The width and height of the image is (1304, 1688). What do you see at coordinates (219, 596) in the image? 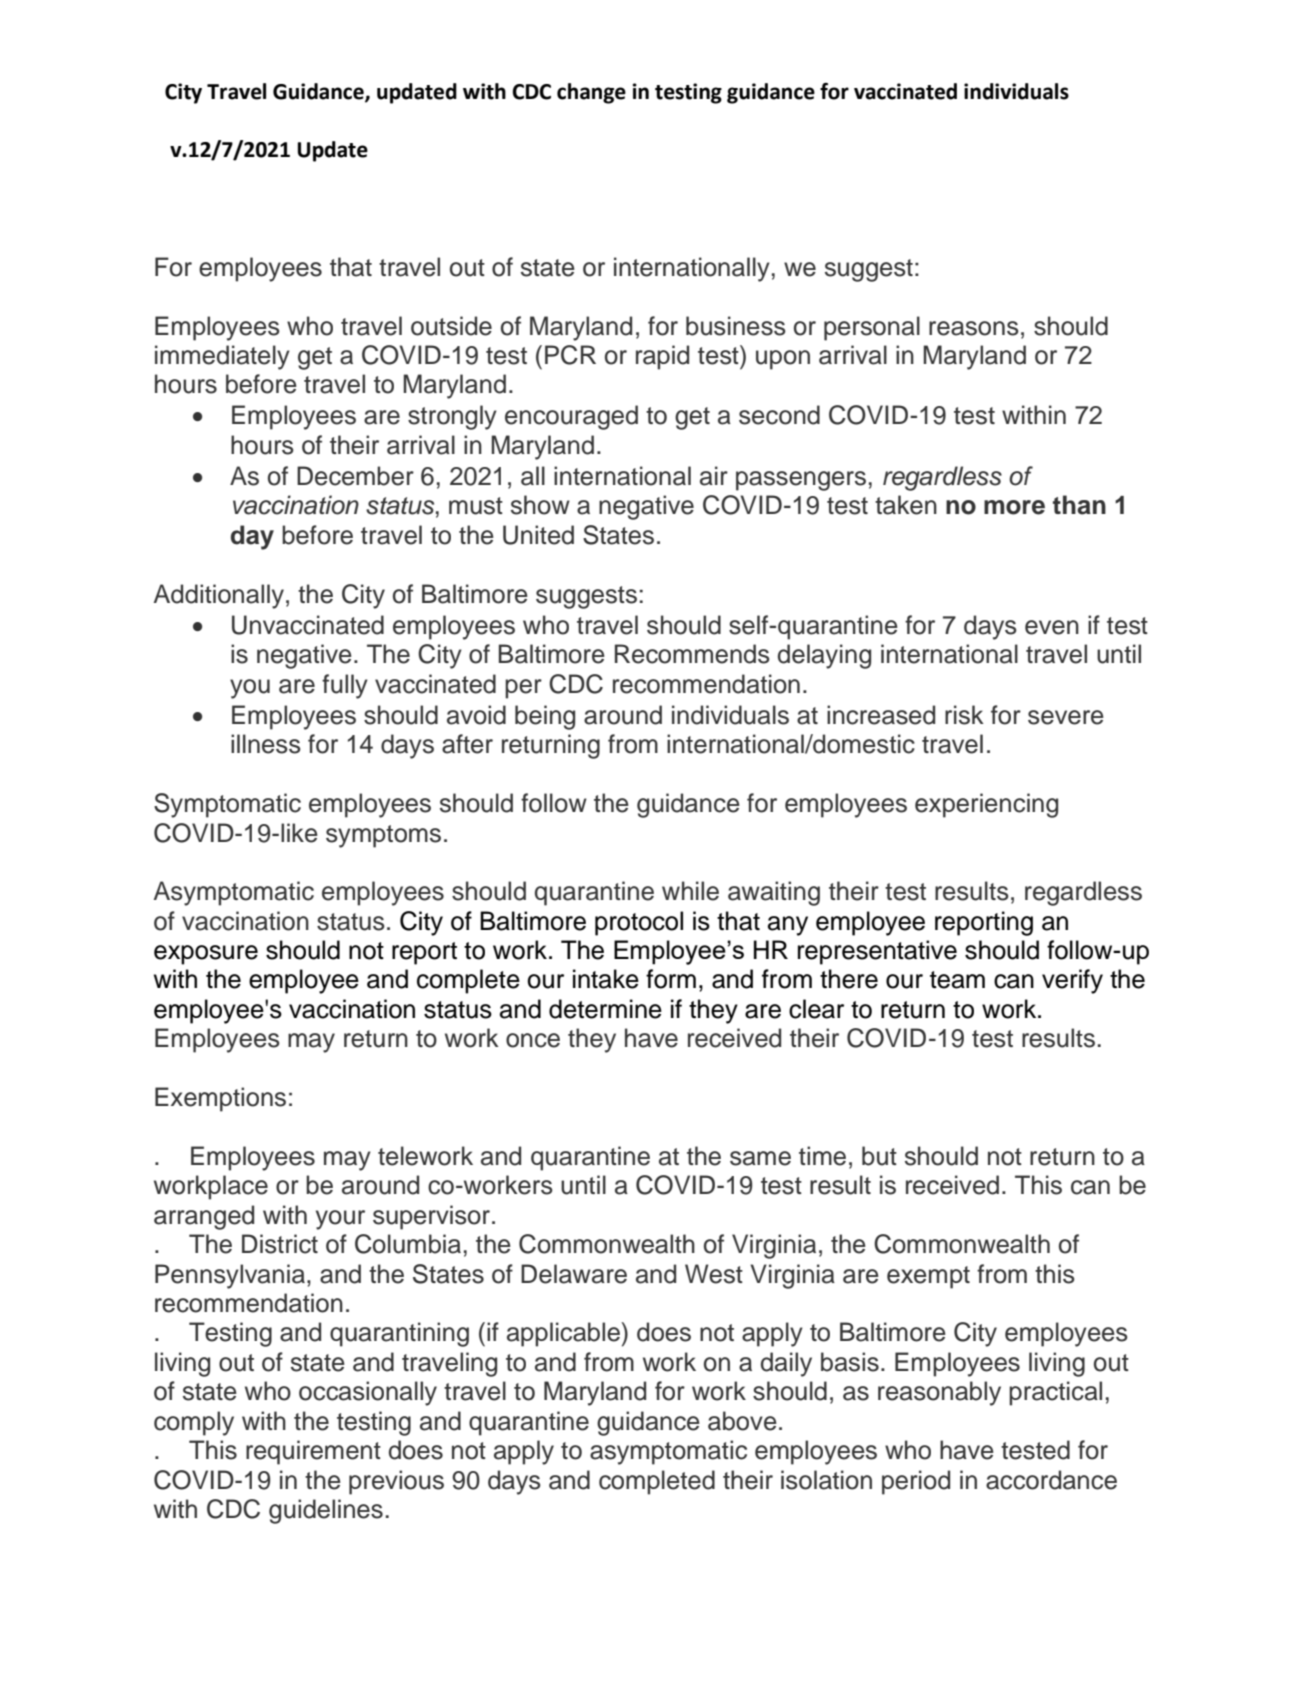
I see `Additionally` at bounding box center [219, 596].
